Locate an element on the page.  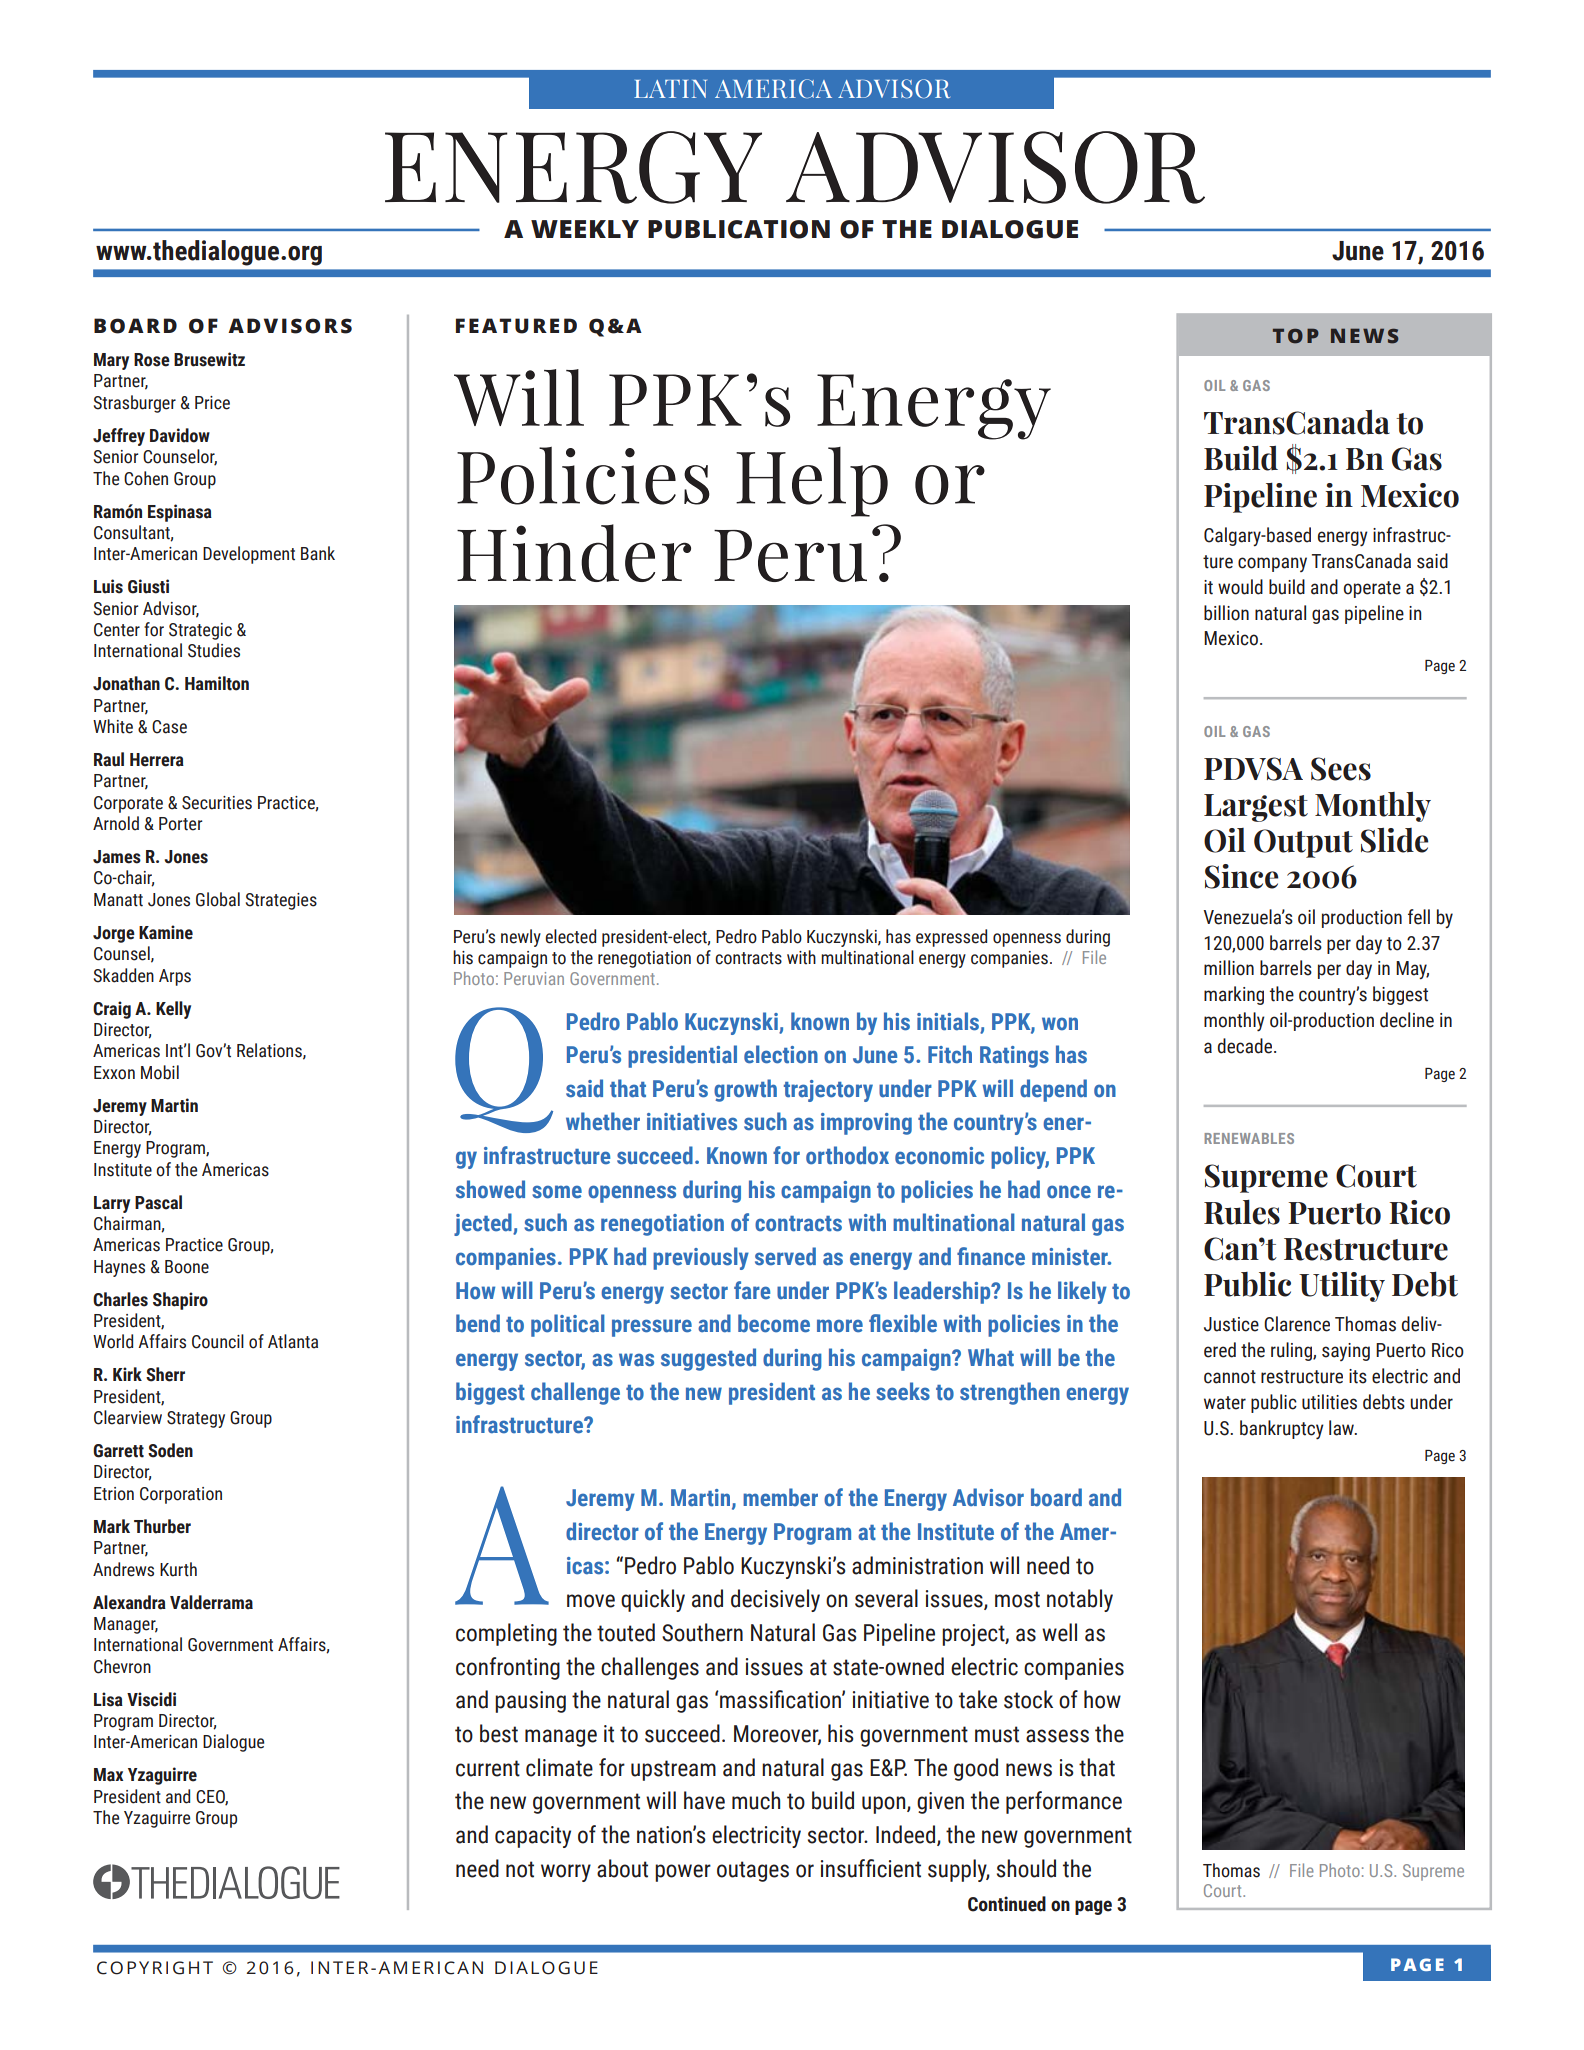
Rose is located at coordinates (152, 360).
